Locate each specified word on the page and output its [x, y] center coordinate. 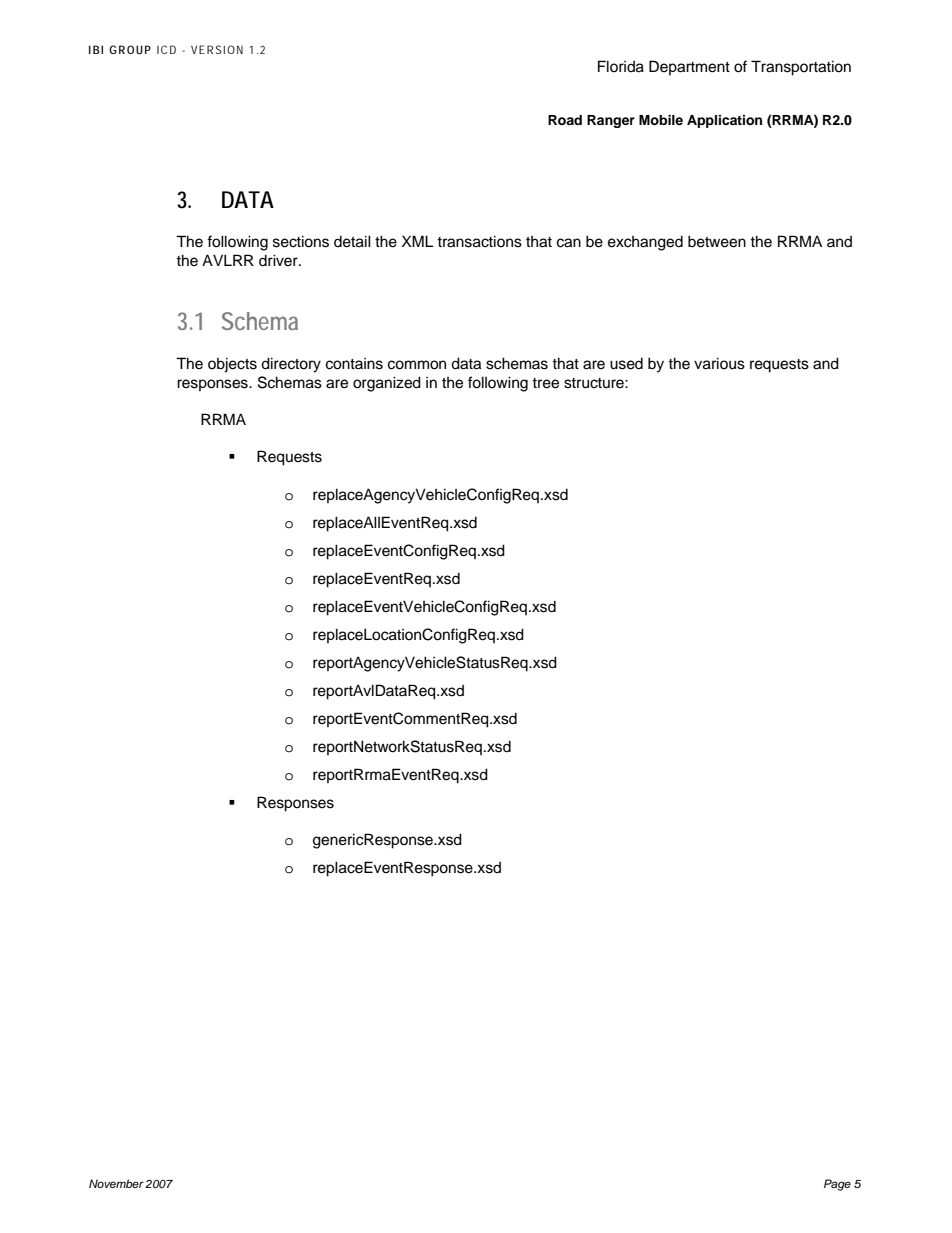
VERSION [217, 49]
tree [545, 383]
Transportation [801, 68]
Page [837, 1185]
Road [565, 120]
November [116, 1183]
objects [232, 365]
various [719, 363]
